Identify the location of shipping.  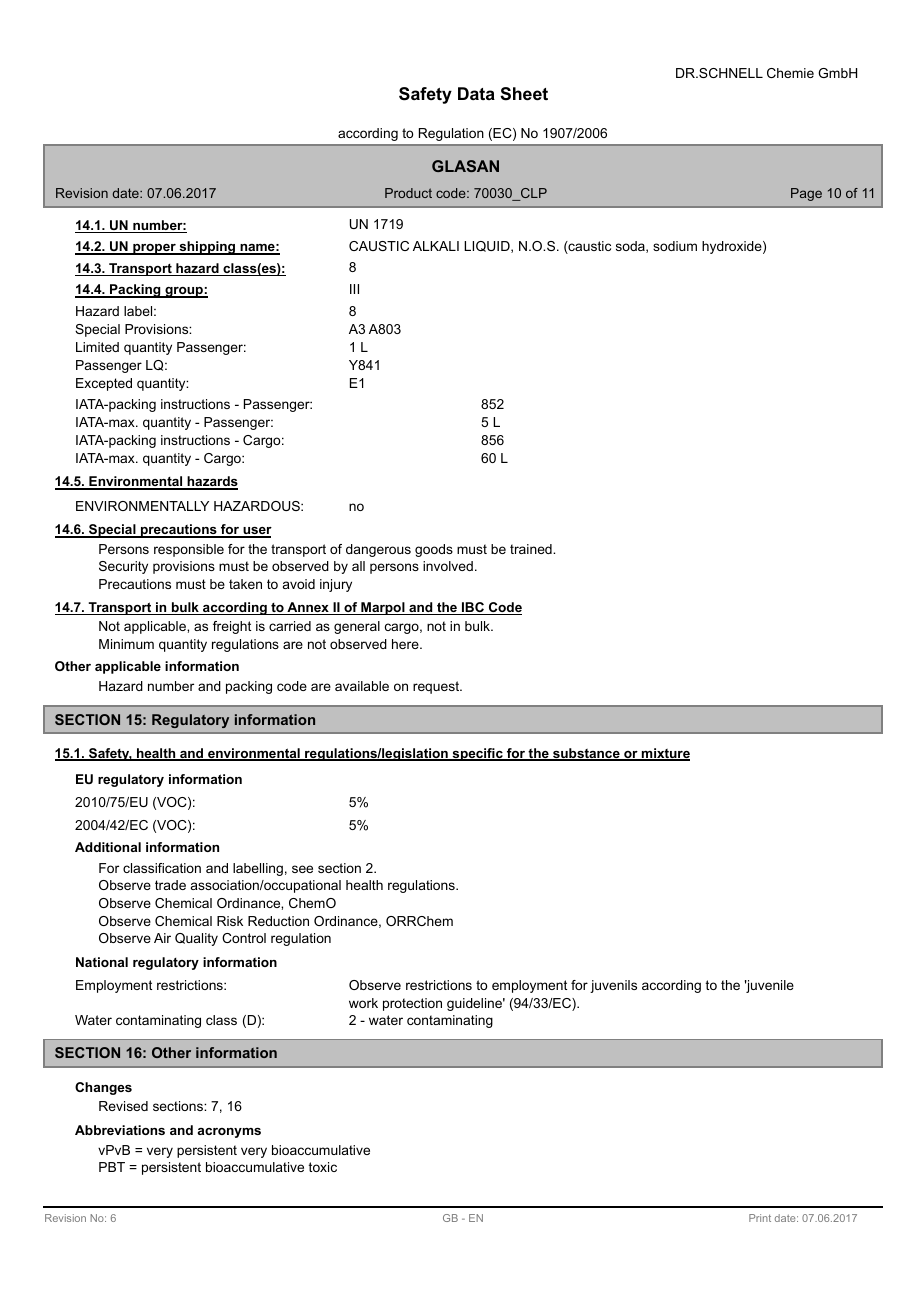
(207, 248).
